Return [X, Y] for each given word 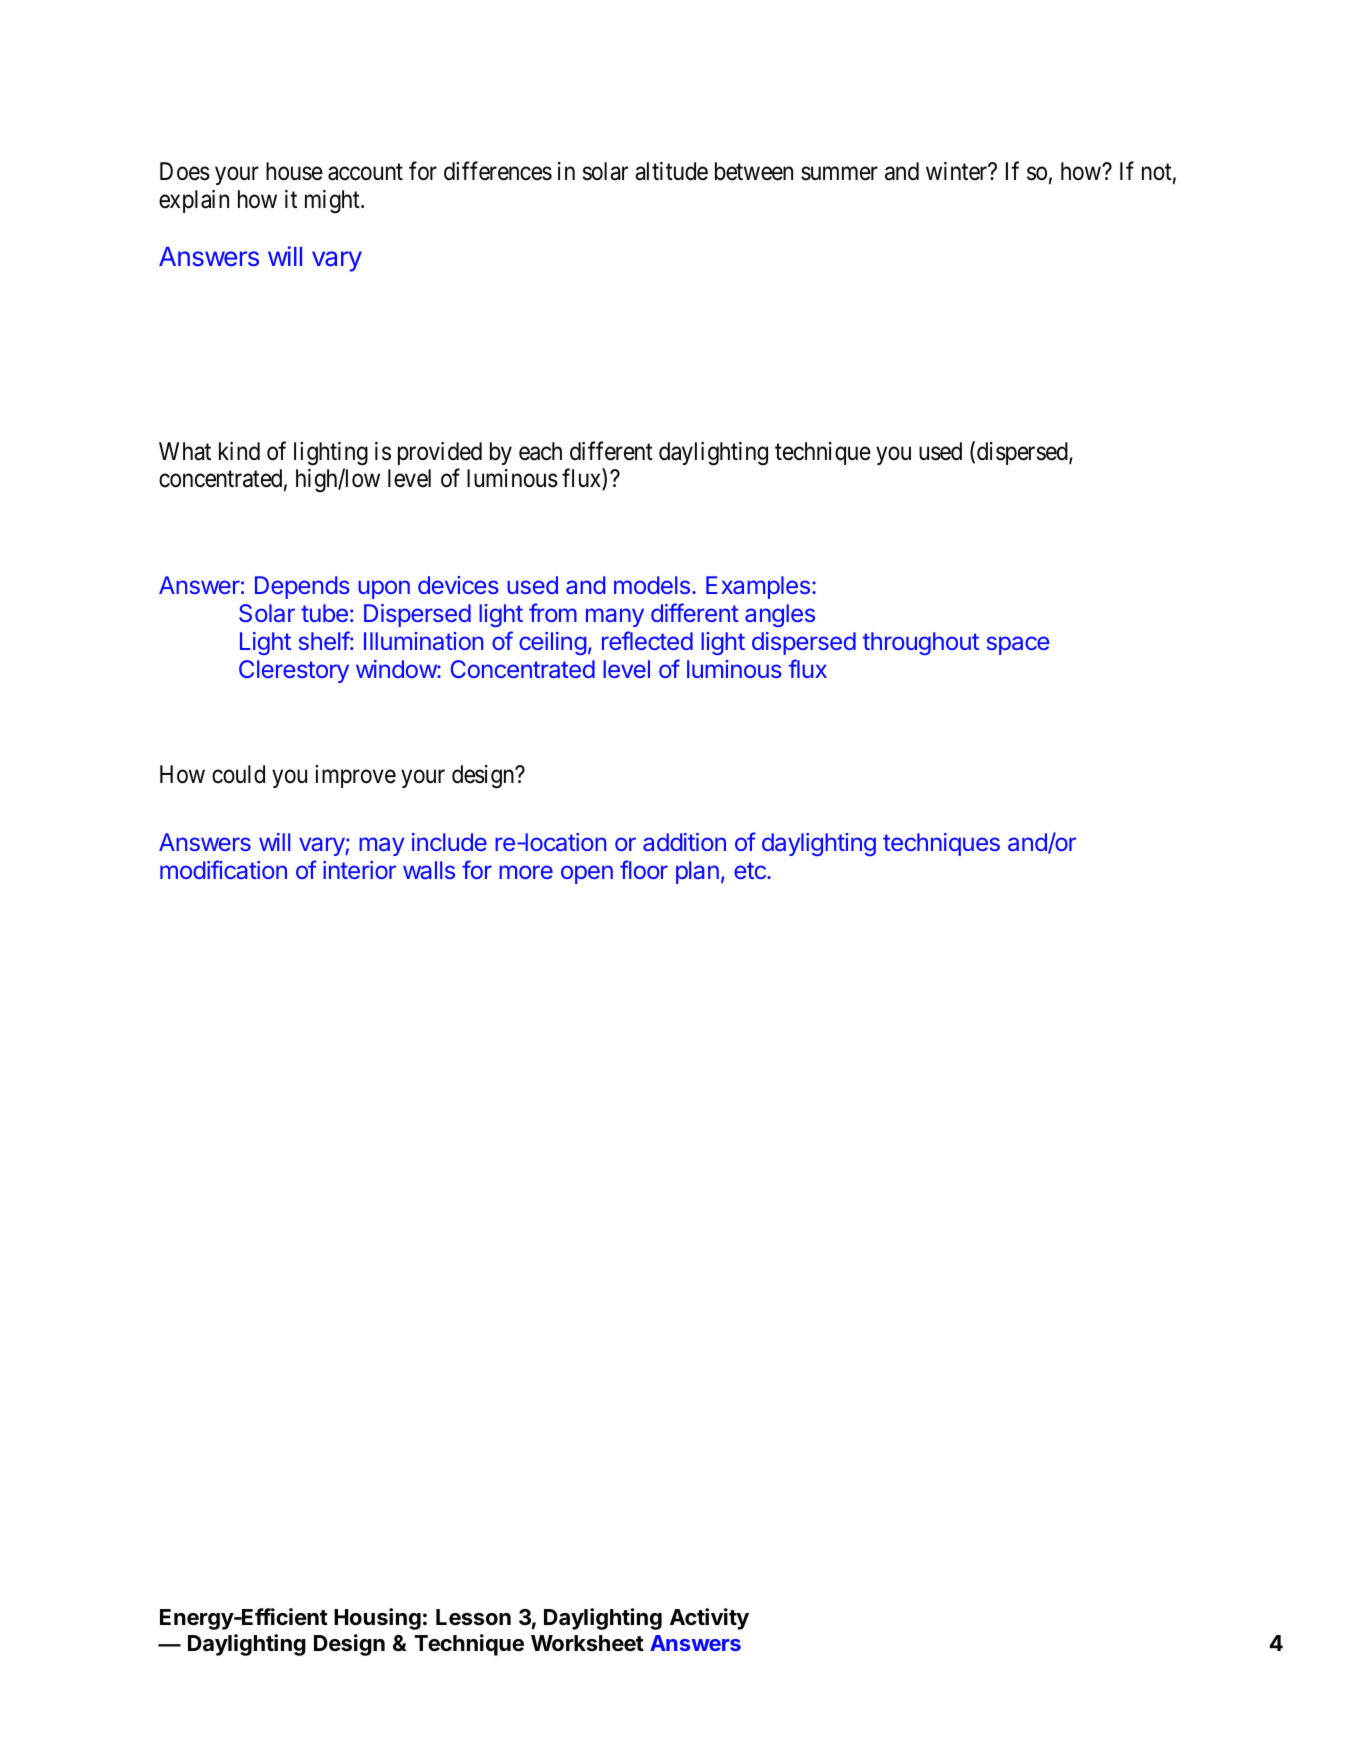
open [587, 874]
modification [223, 869]
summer [839, 174]
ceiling [553, 643]
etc [751, 870]
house [294, 171]
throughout [921, 643]
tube [324, 613]
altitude [671, 171]
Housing [377, 1619]
